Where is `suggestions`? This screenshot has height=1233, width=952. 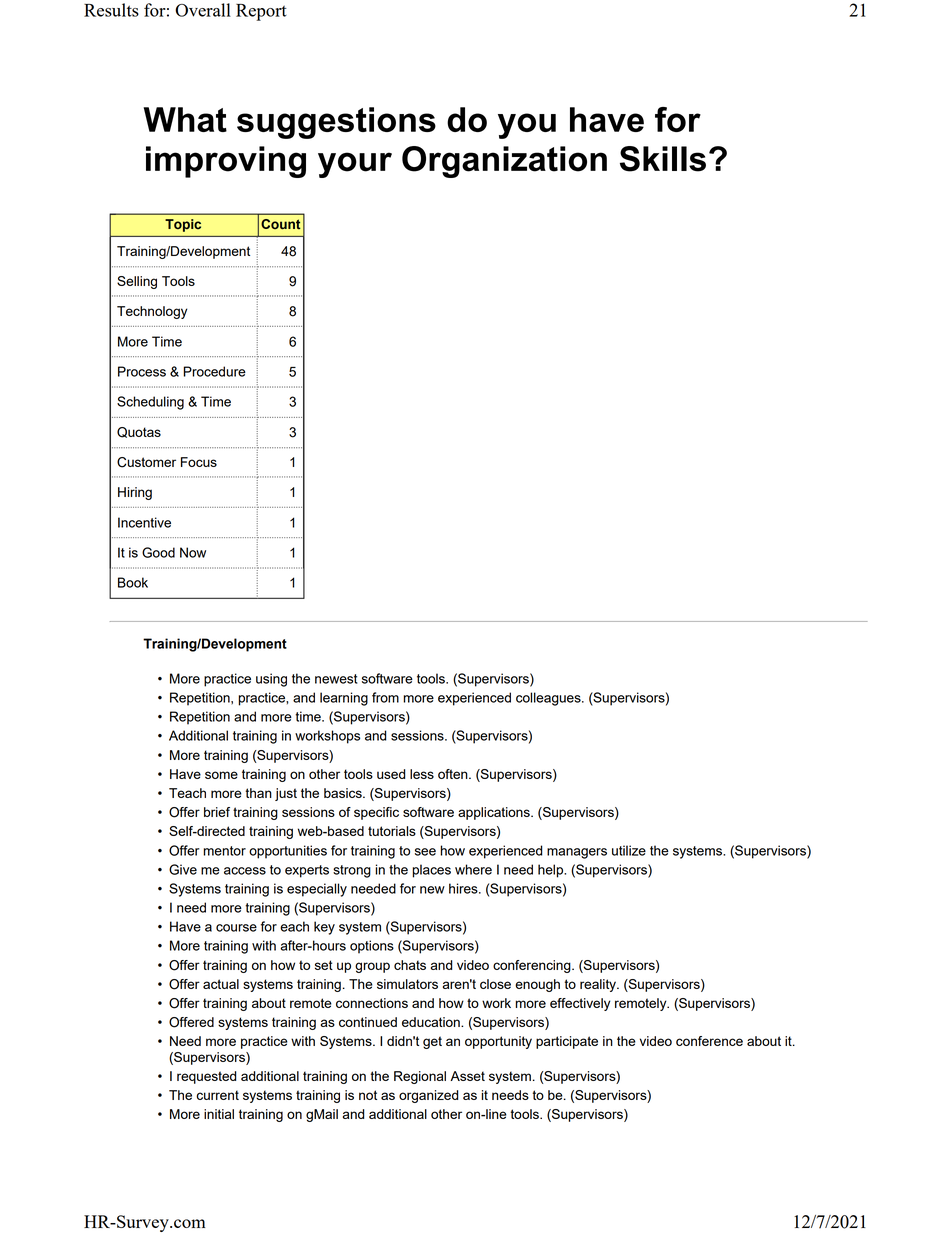 suggestions is located at coordinates (336, 123).
